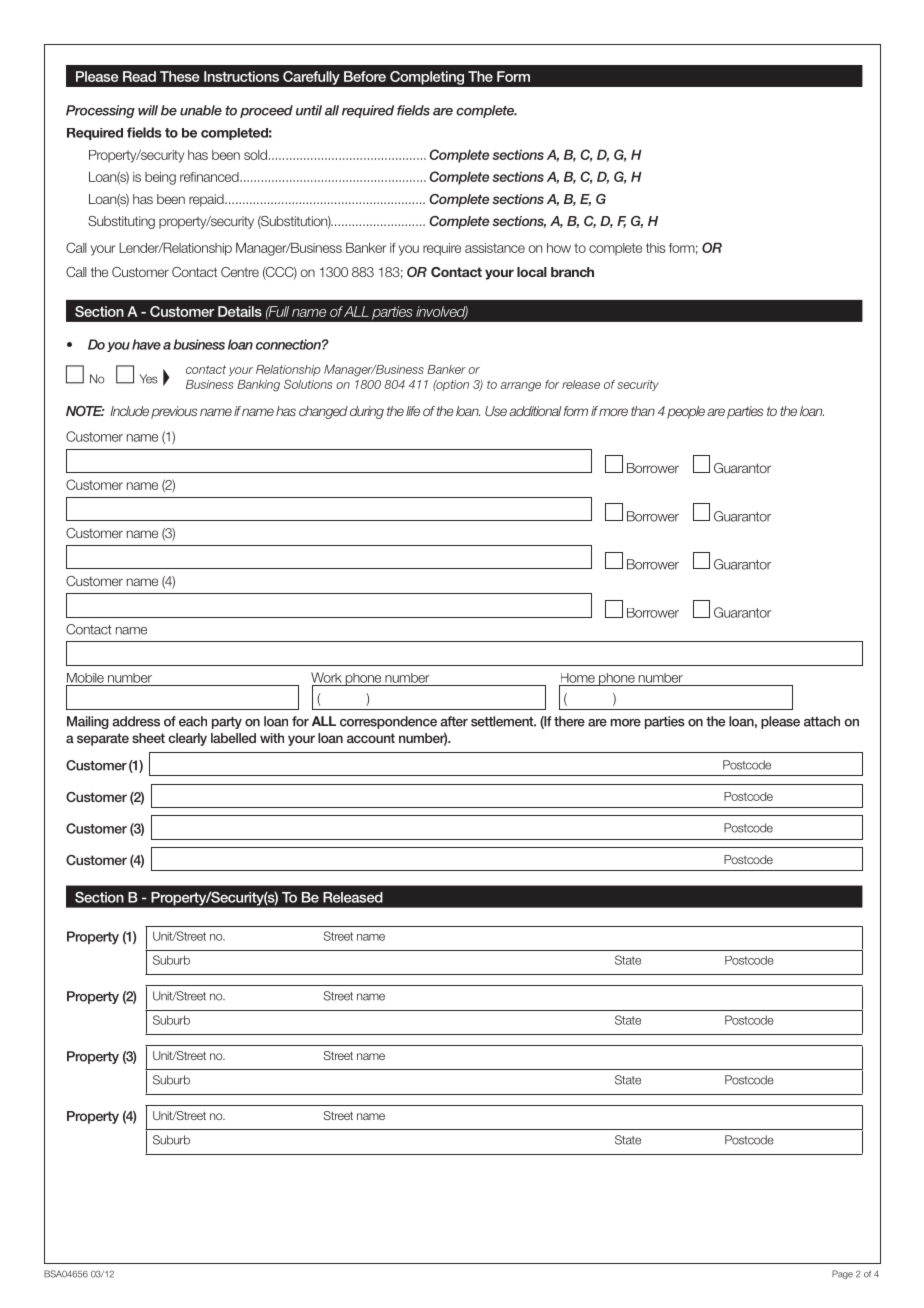 The image size is (924, 1308). I want to click on unable, so click(201, 110).
